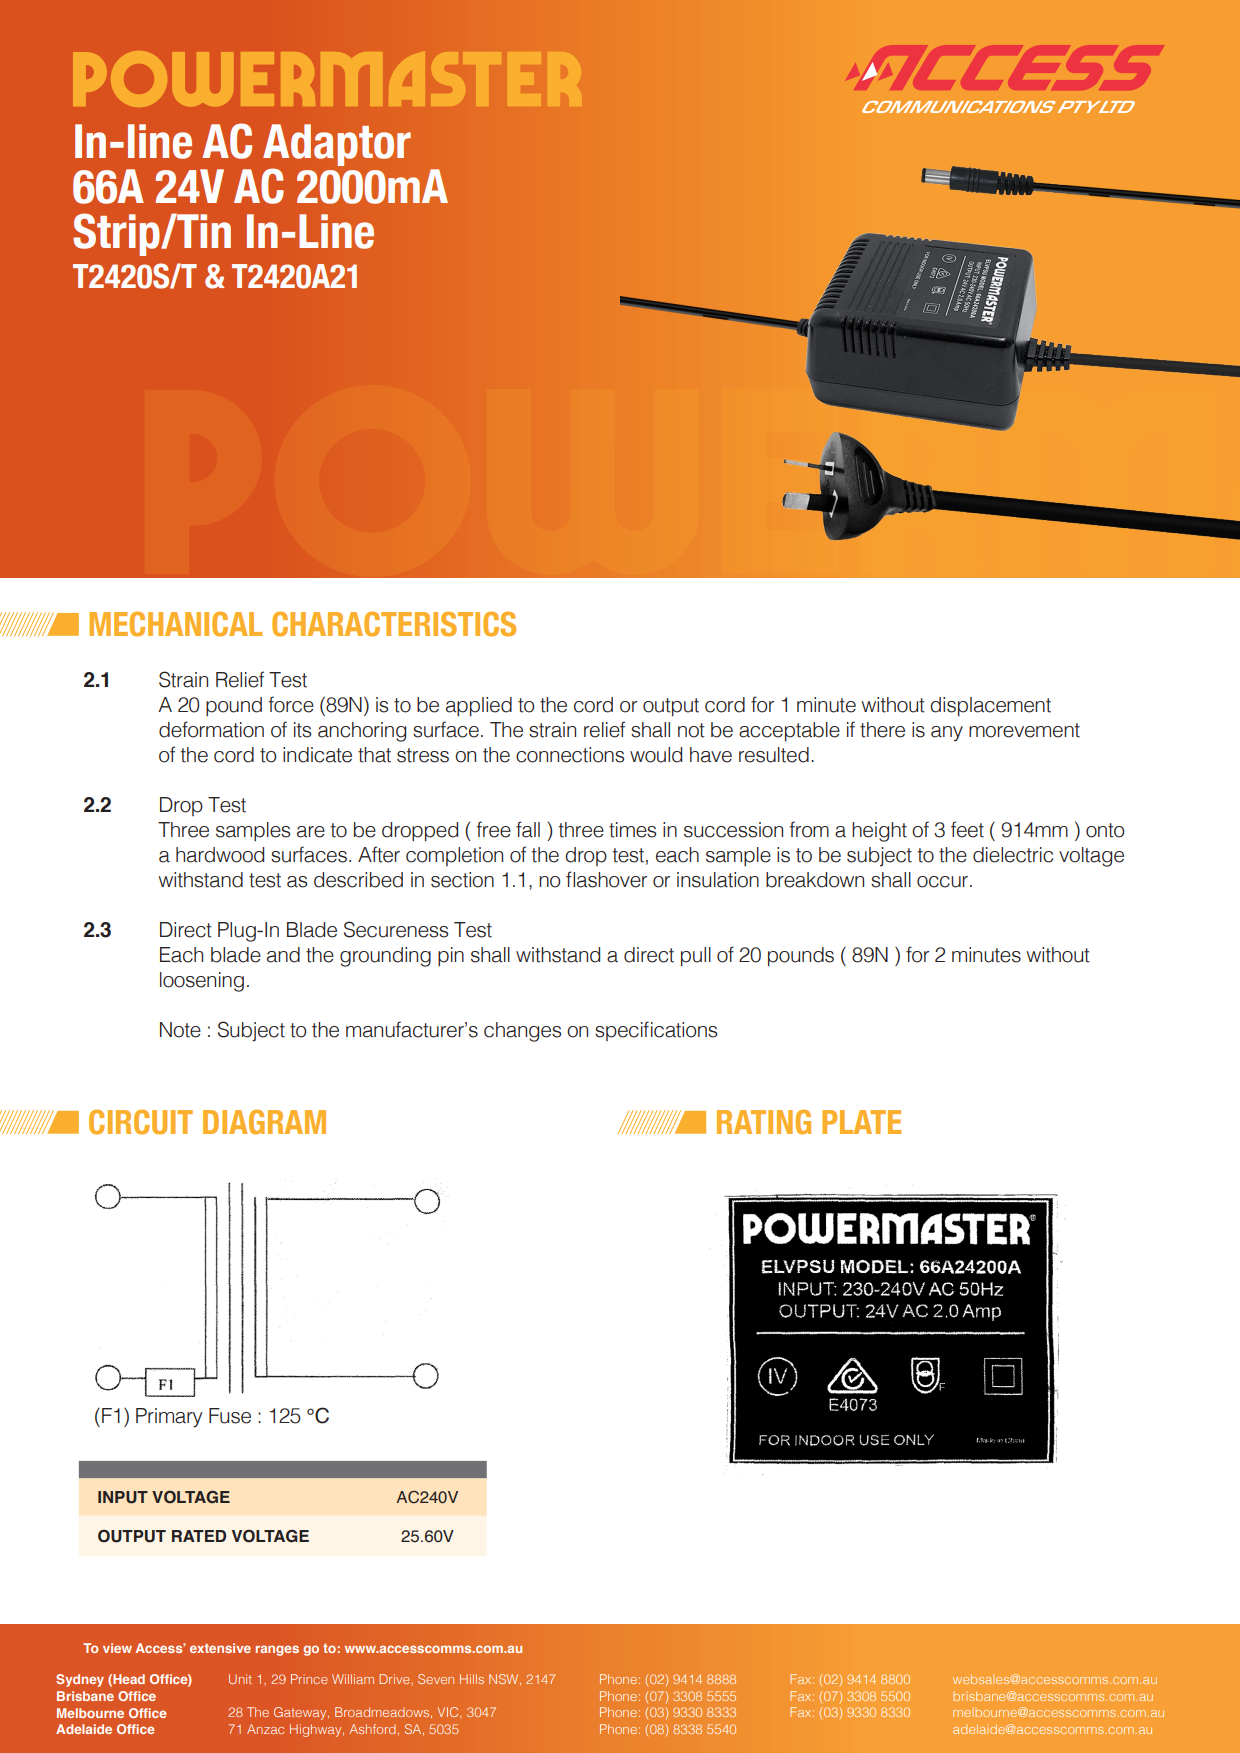 The width and height of the document is (1240, 1753). Describe the element at coordinates (394, 624) in the document. I see `CHARACTERISTICS` at that location.
